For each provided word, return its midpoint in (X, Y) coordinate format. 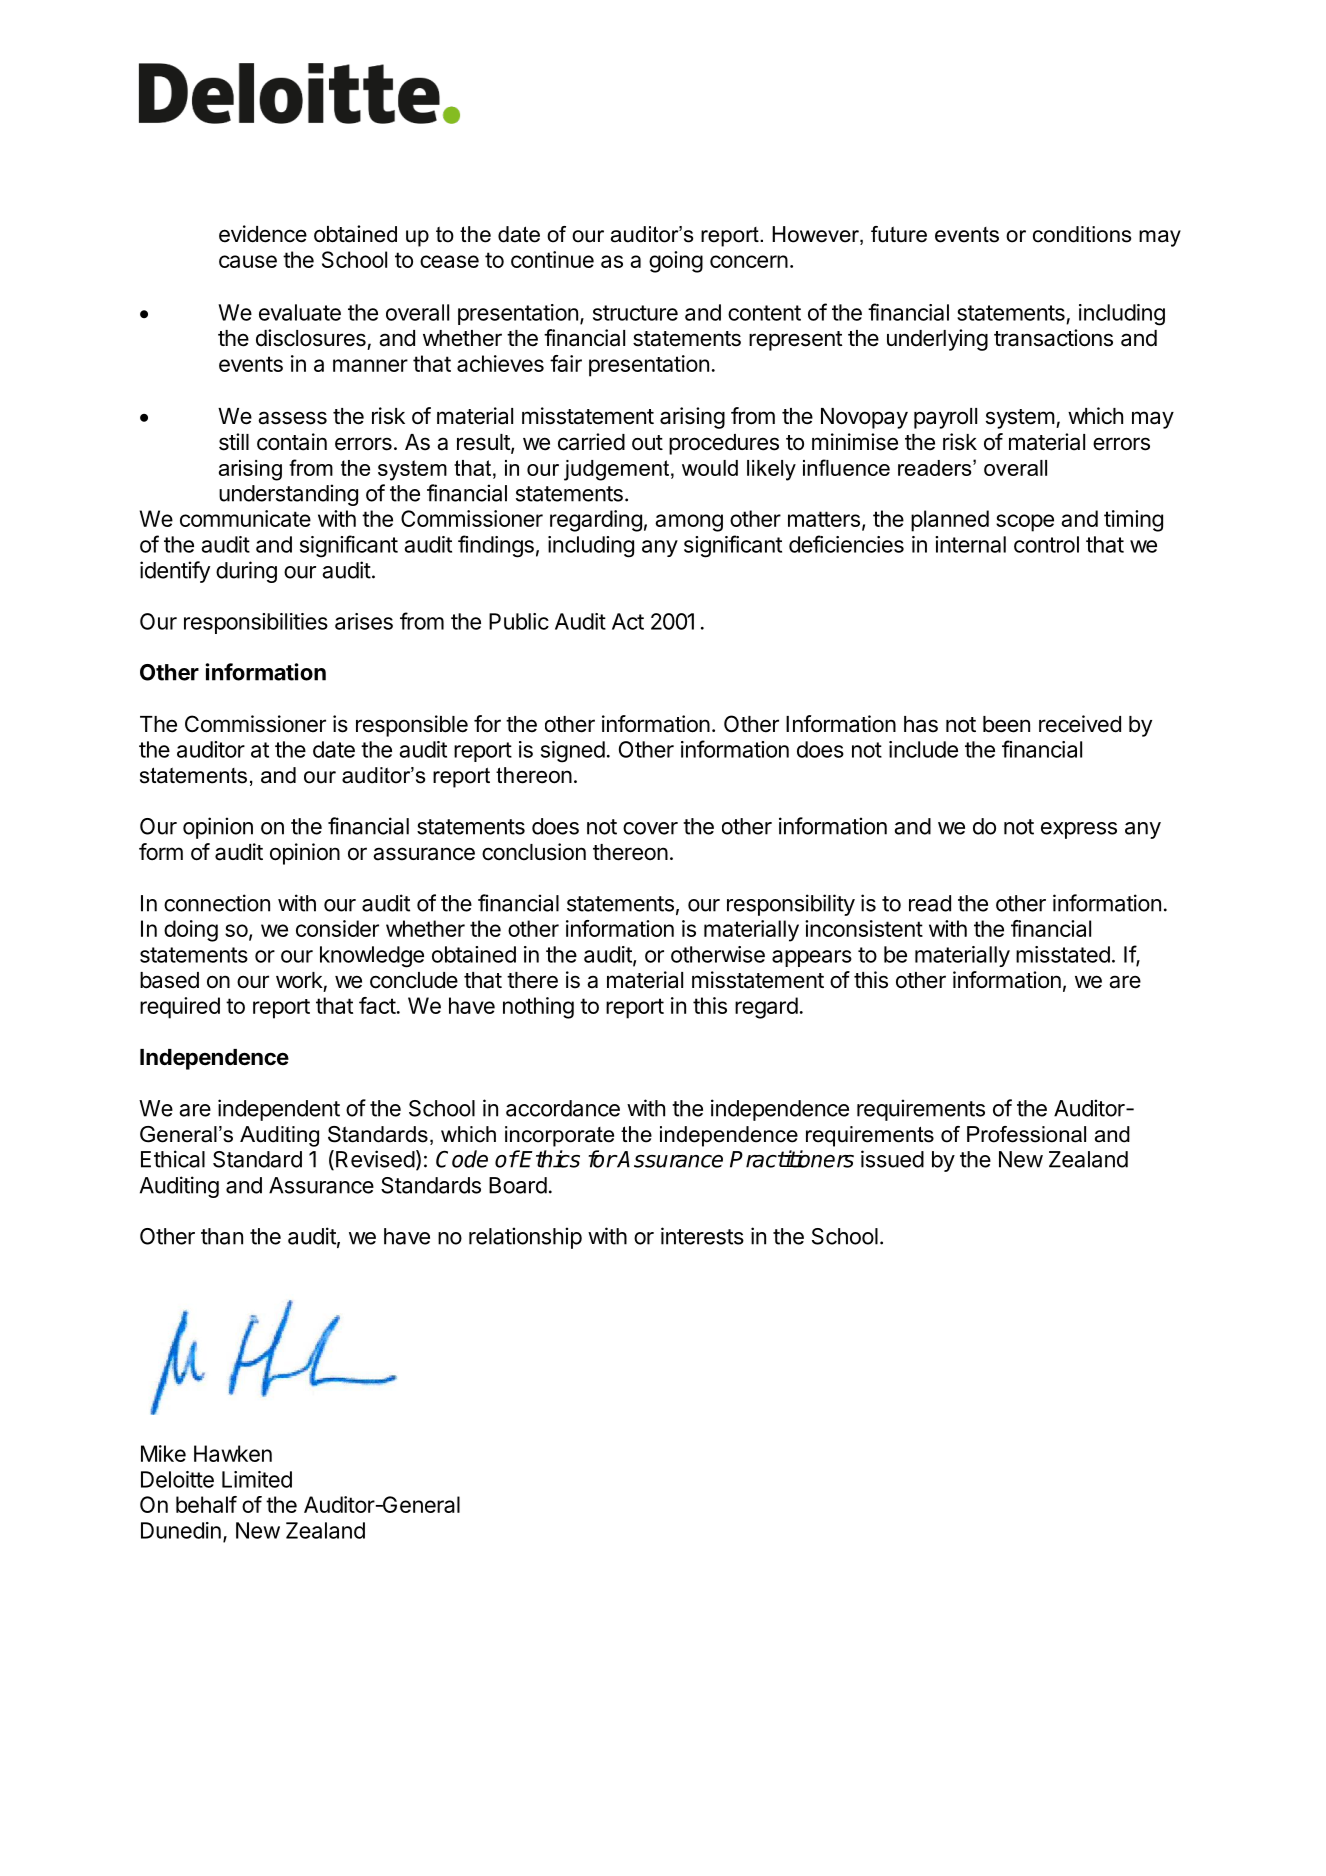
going (676, 262)
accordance (563, 1108)
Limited (257, 1479)
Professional (1026, 1134)
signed (573, 752)
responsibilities (256, 623)
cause (248, 261)
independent (279, 1110)
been (1006, 724)
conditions (1082, 234)
